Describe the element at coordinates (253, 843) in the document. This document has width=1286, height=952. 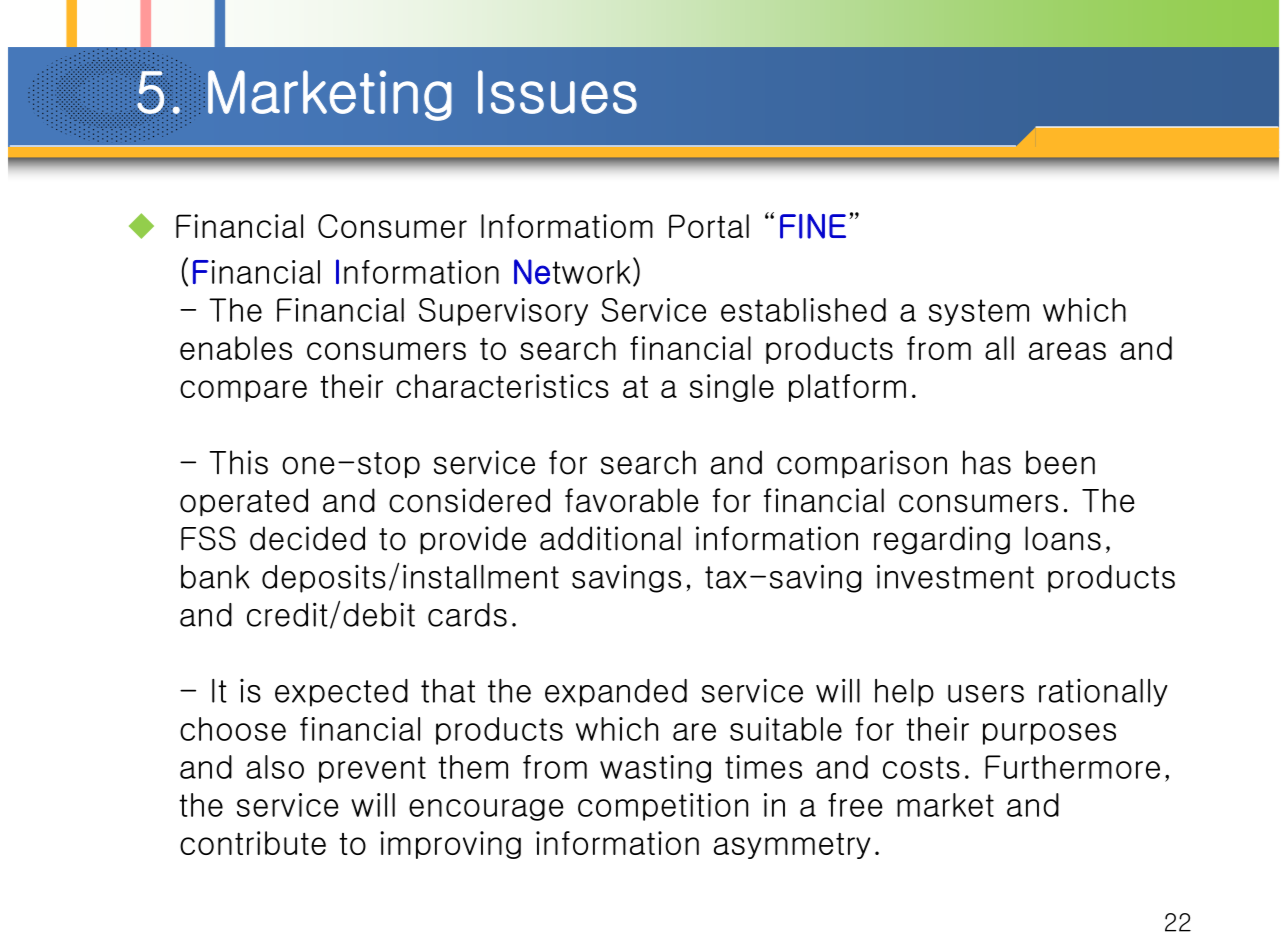
I see `contribute` at that location.
